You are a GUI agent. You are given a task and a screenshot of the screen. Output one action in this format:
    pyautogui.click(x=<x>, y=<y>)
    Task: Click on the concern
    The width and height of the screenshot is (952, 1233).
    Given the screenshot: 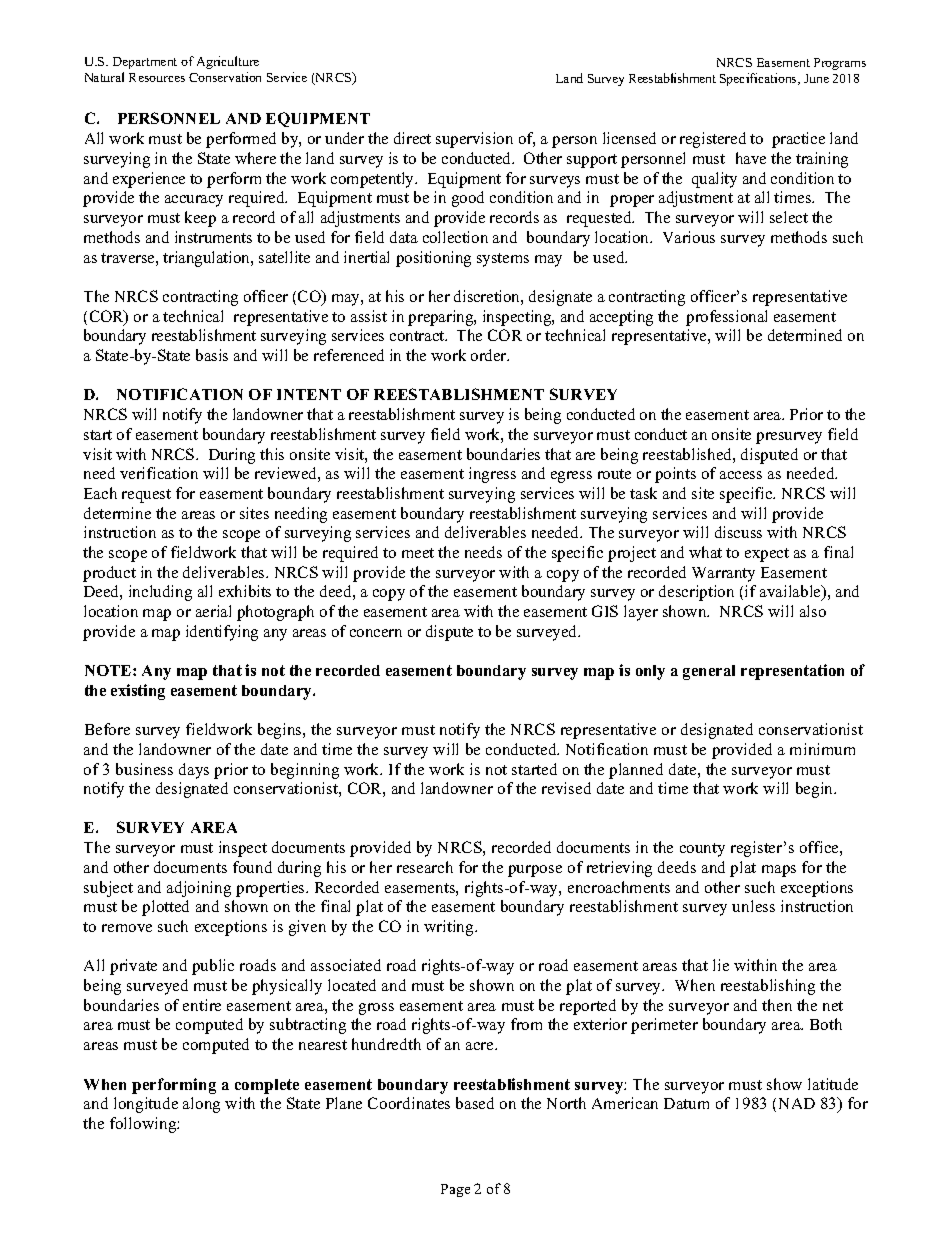 What is the action you would take?
    pyautogui.click(x=376, y=633)
